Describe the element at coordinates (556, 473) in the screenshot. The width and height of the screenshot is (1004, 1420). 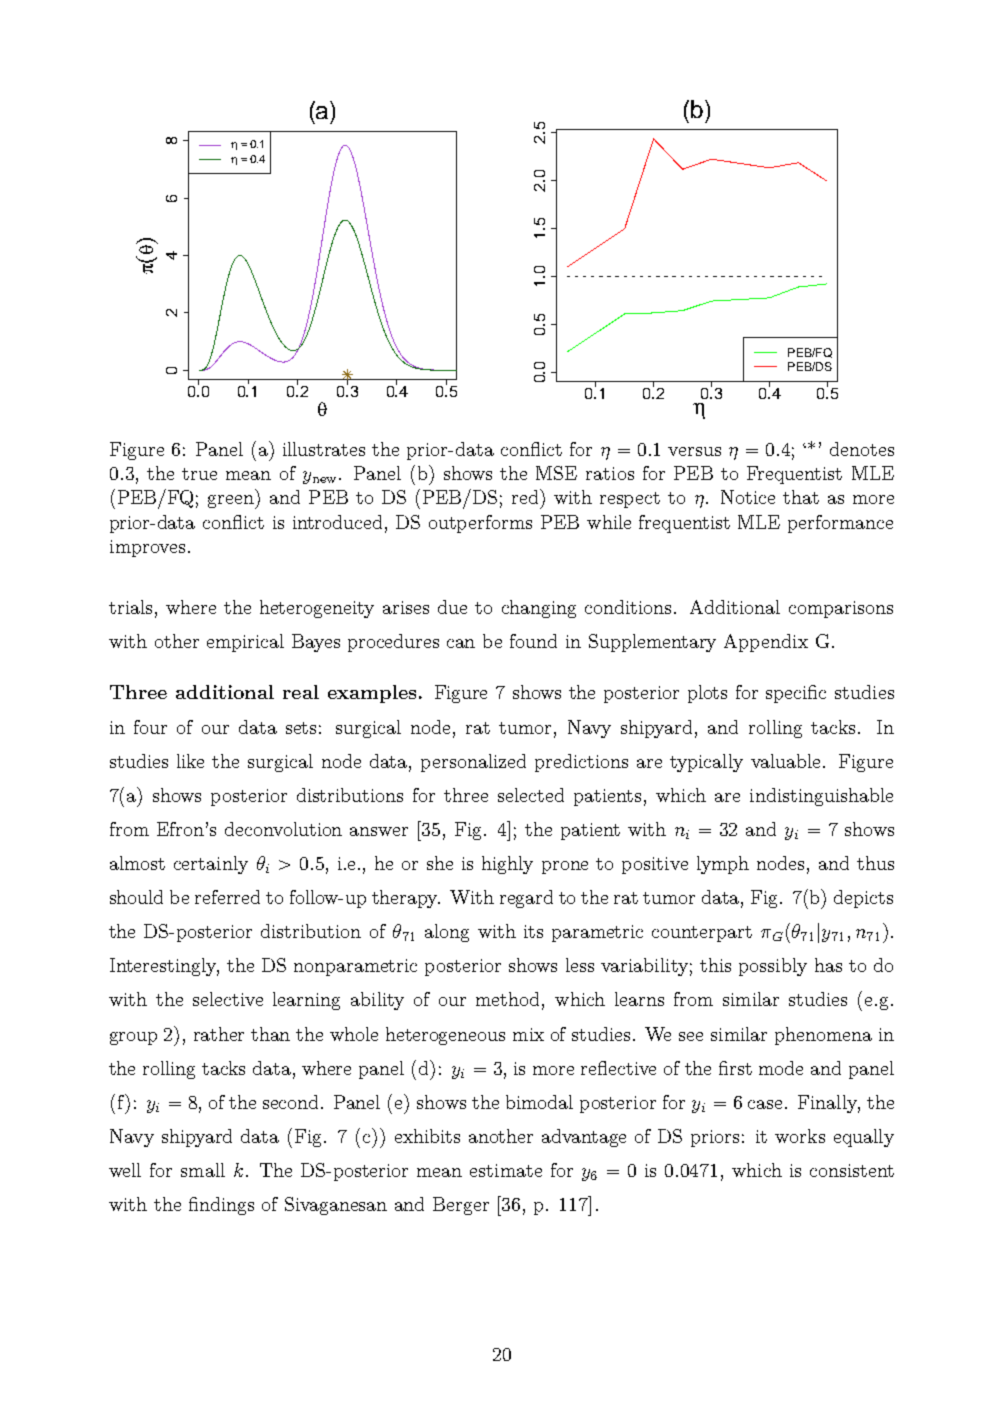
I see `MSE` at that location.
